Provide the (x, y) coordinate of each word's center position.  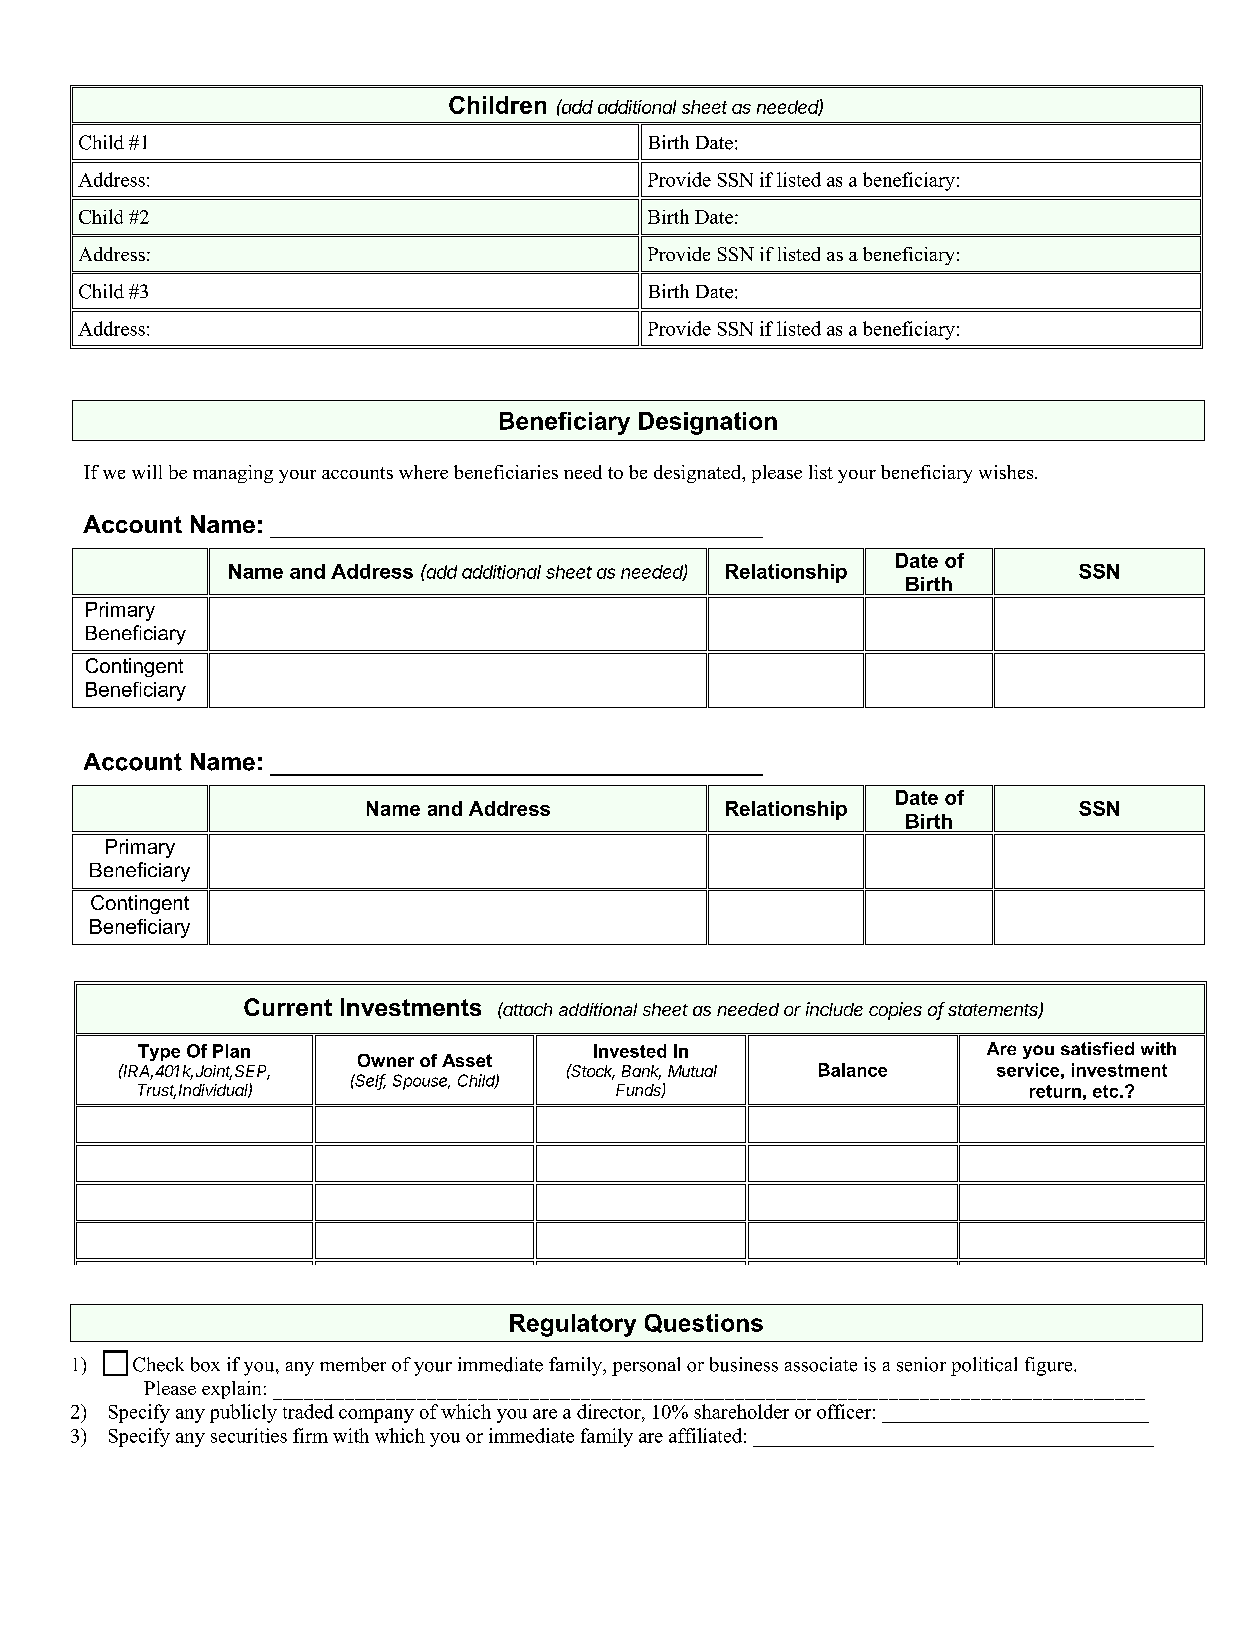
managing (233, 474)
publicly (243, 1413)
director (610, 1411)
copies (895, 1011)
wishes (1007, 472)
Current (288, 1007)
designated (699, 474)
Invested (630, 1051)
